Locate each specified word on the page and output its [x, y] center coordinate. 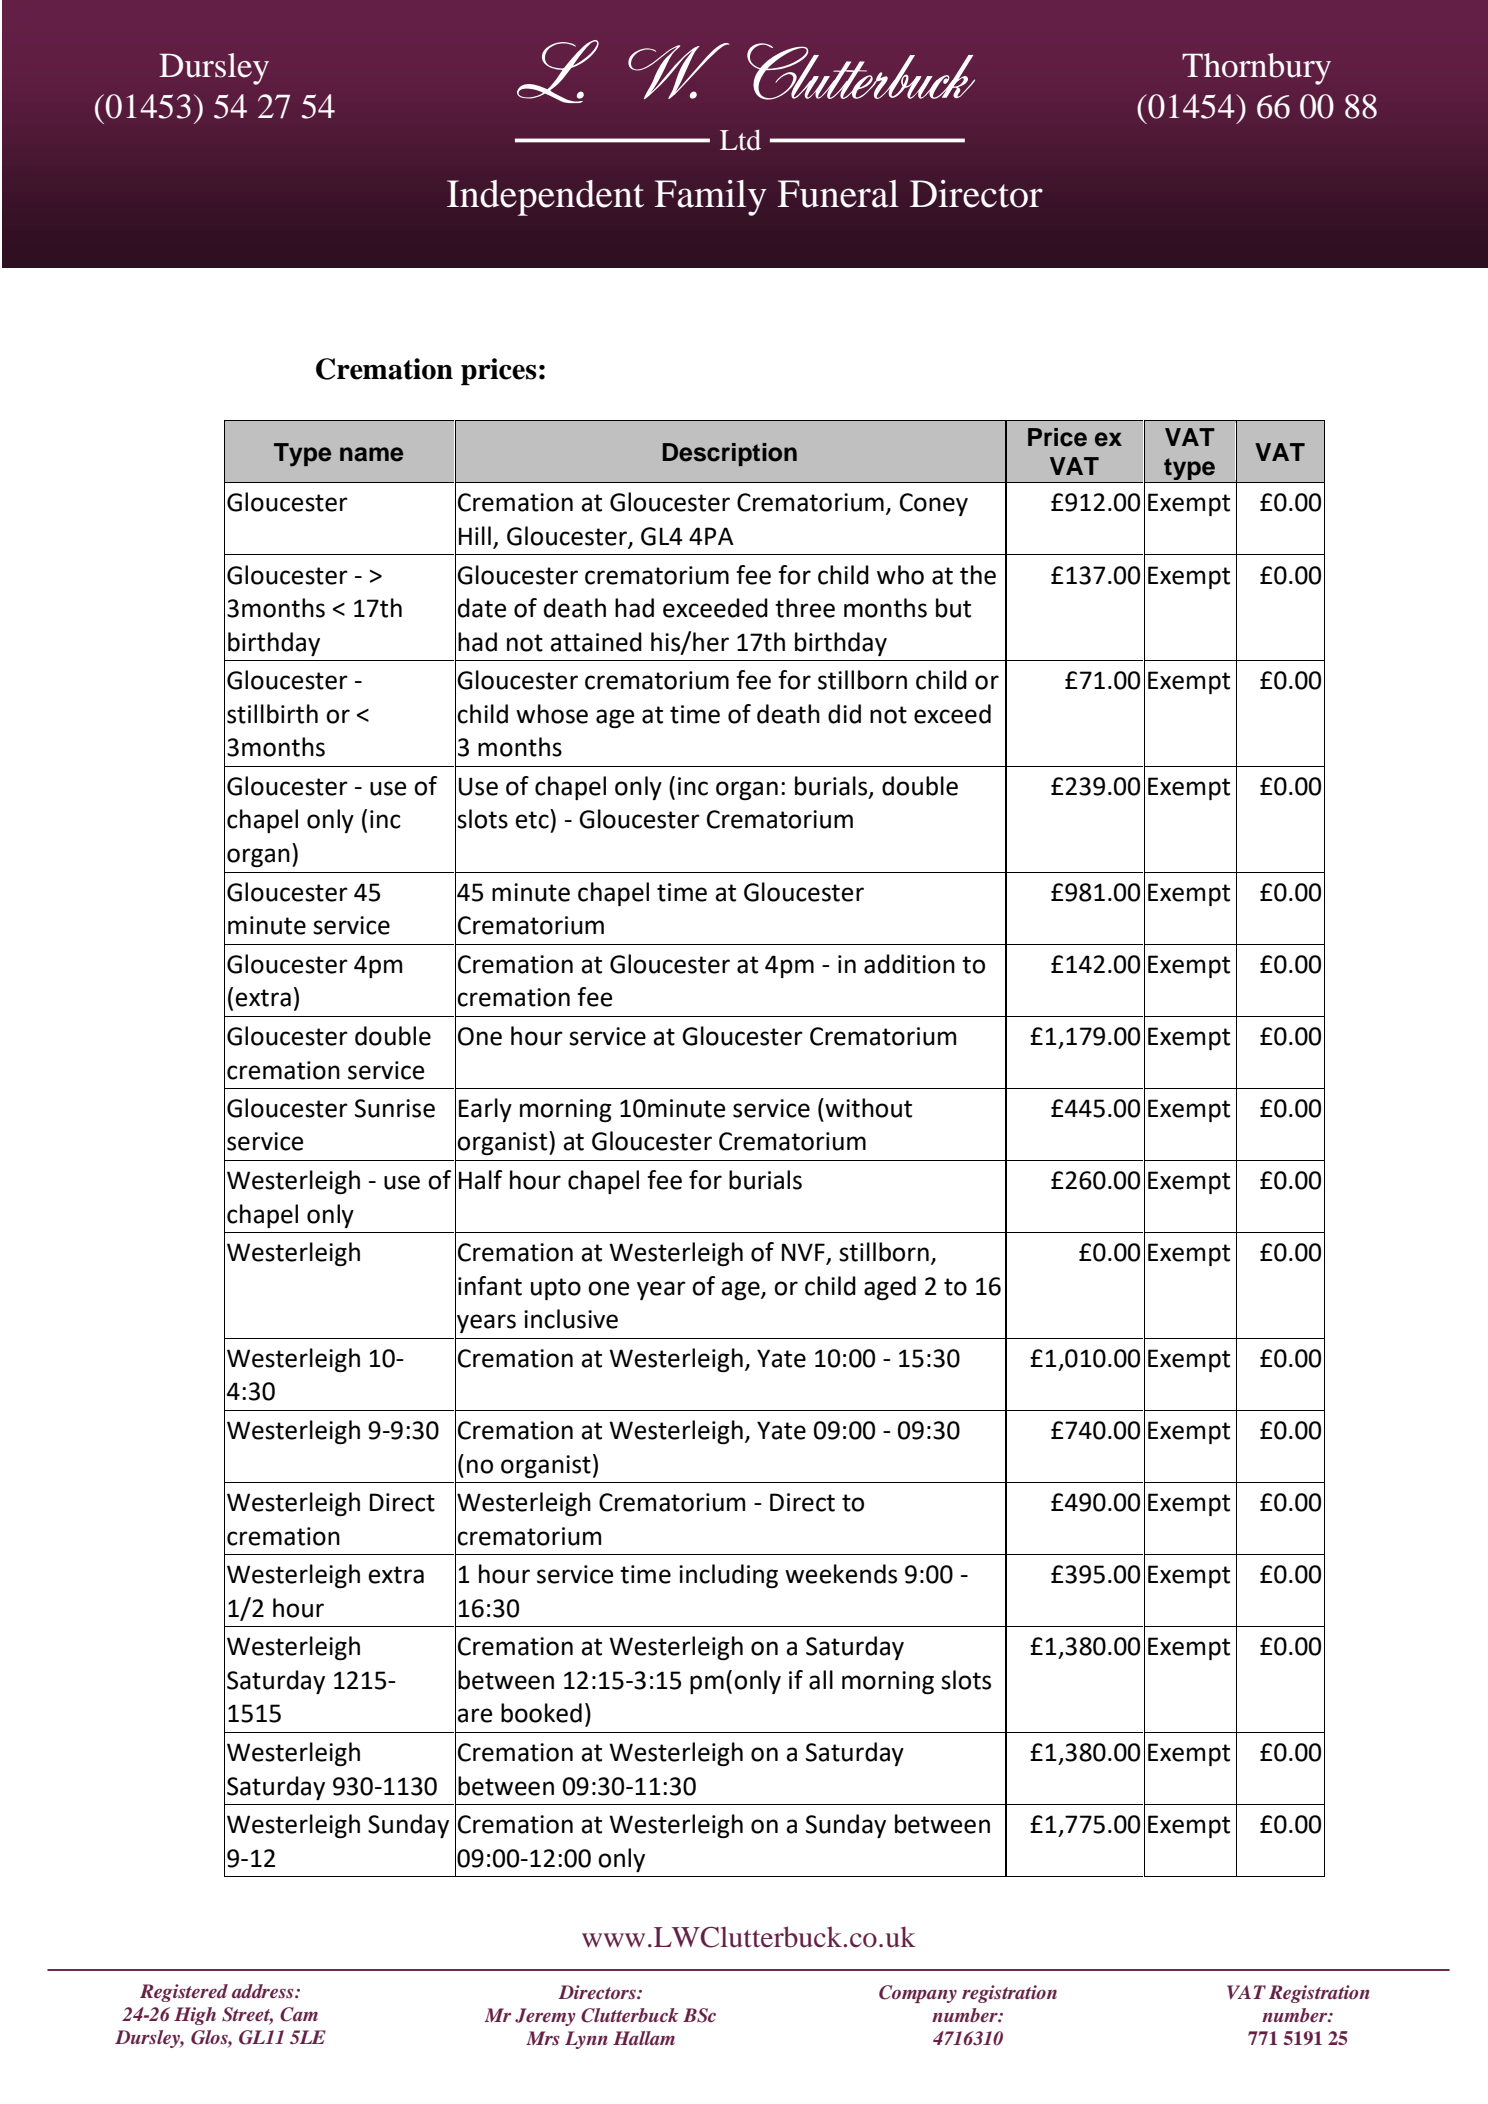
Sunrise [395, 1108]
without [868, 1108]
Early [485, 1110]
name [371, 454]
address [264, 1991]
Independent [545, 198]
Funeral [838, 194]
